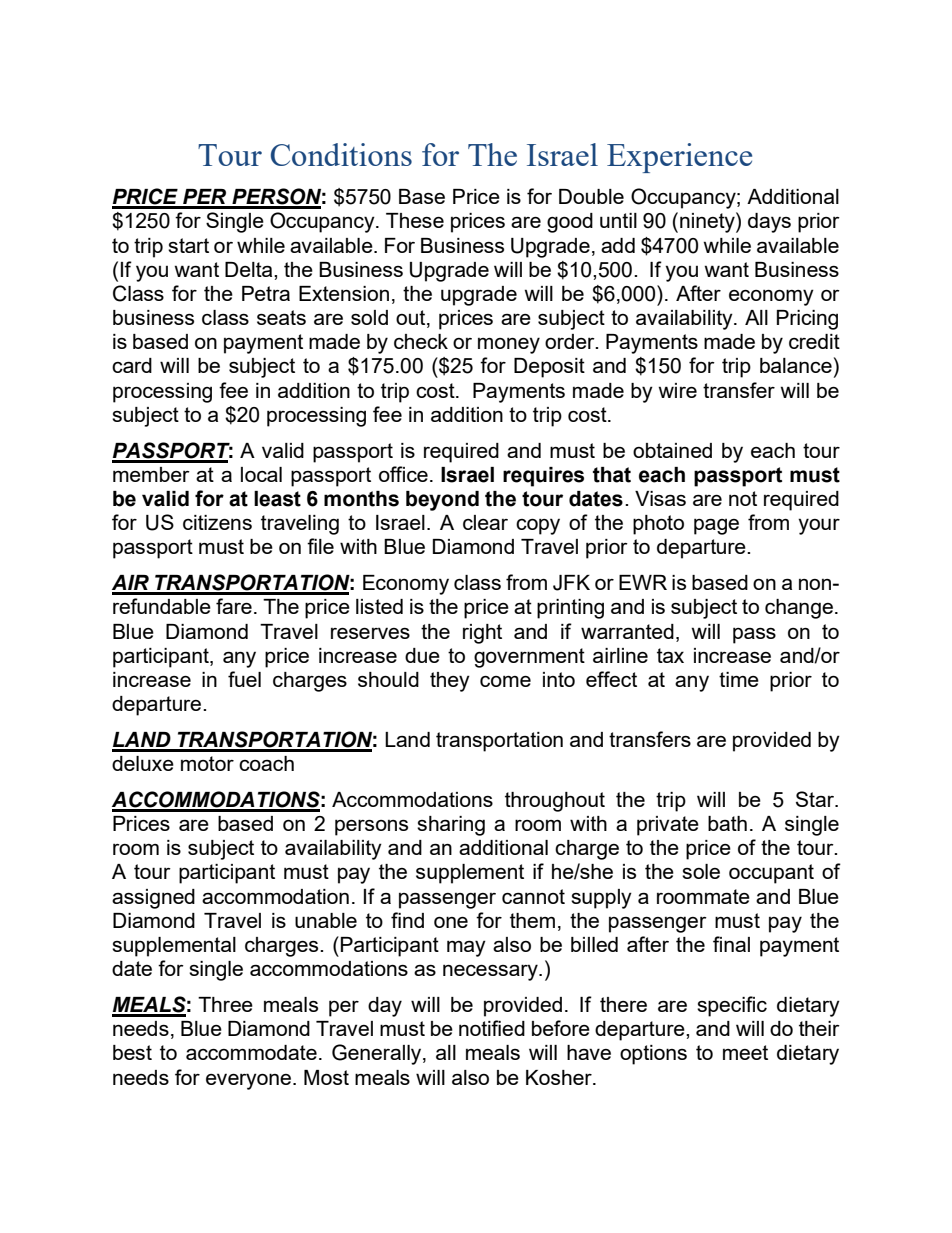  I want to click on everyone, so click(248, 1081).
